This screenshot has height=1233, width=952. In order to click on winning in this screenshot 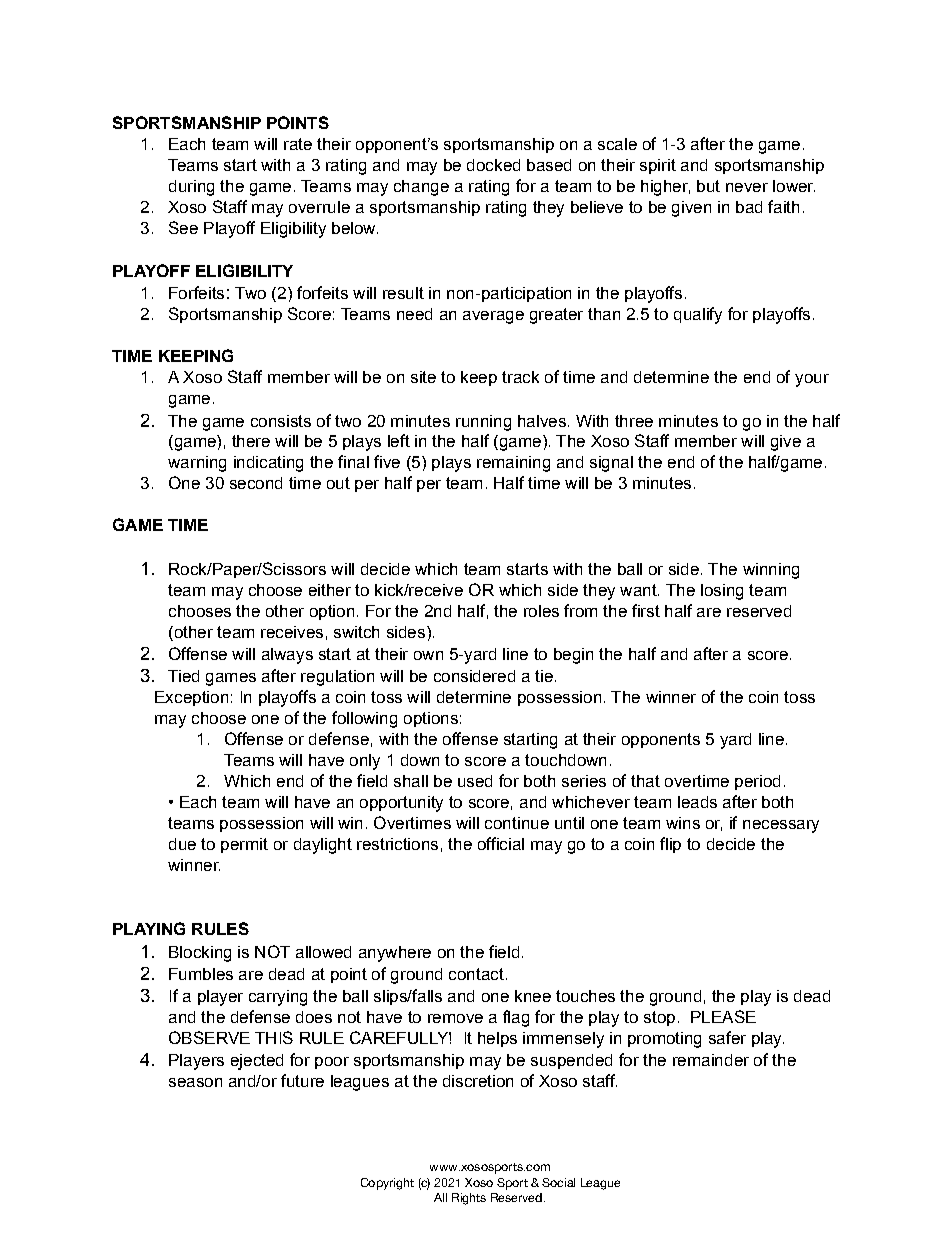, I will do `click(771, 571)`.
